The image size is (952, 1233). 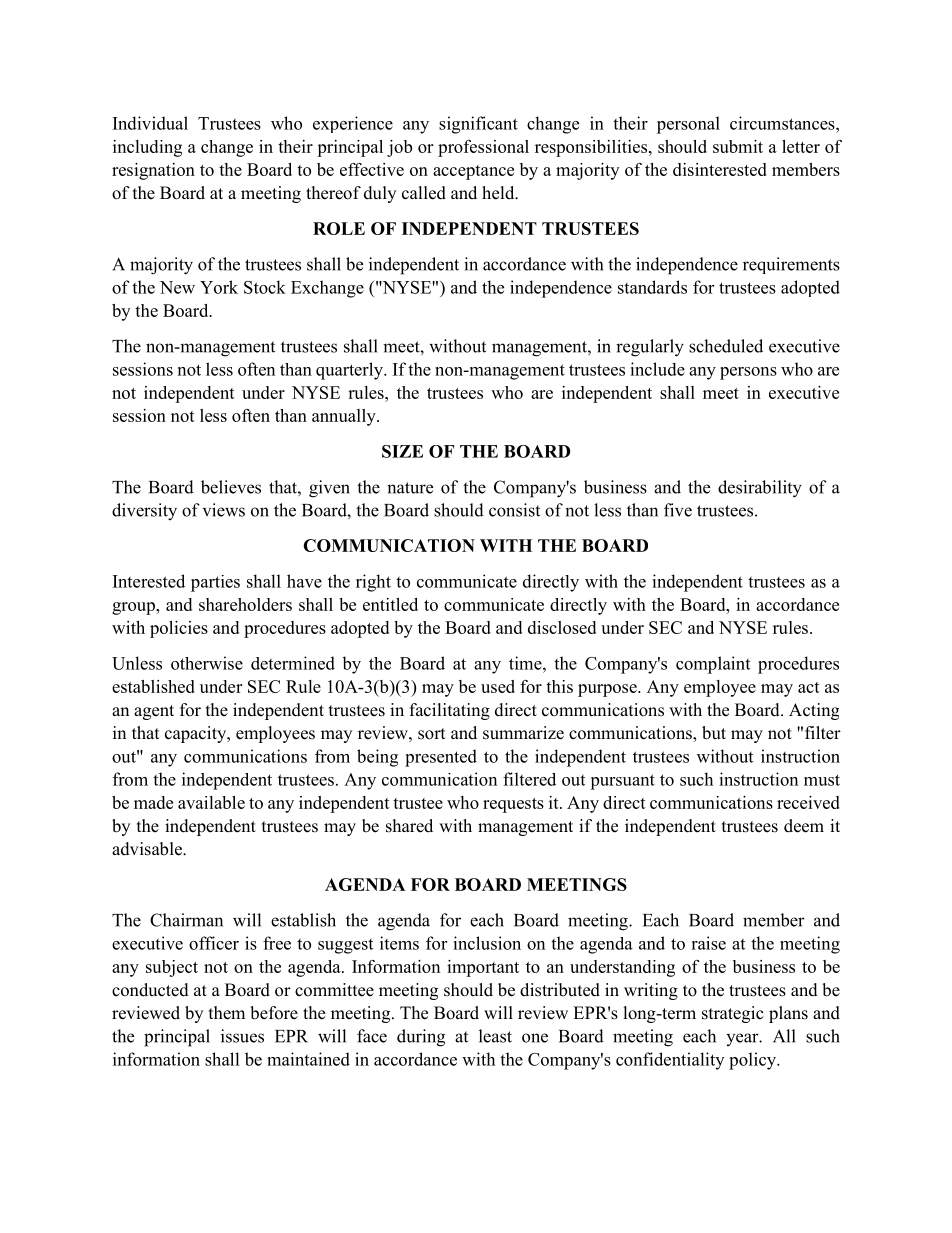 What do you see at coordinates (495, 1036) in the image?
I see `least` at bounding box center [495, 1036].
